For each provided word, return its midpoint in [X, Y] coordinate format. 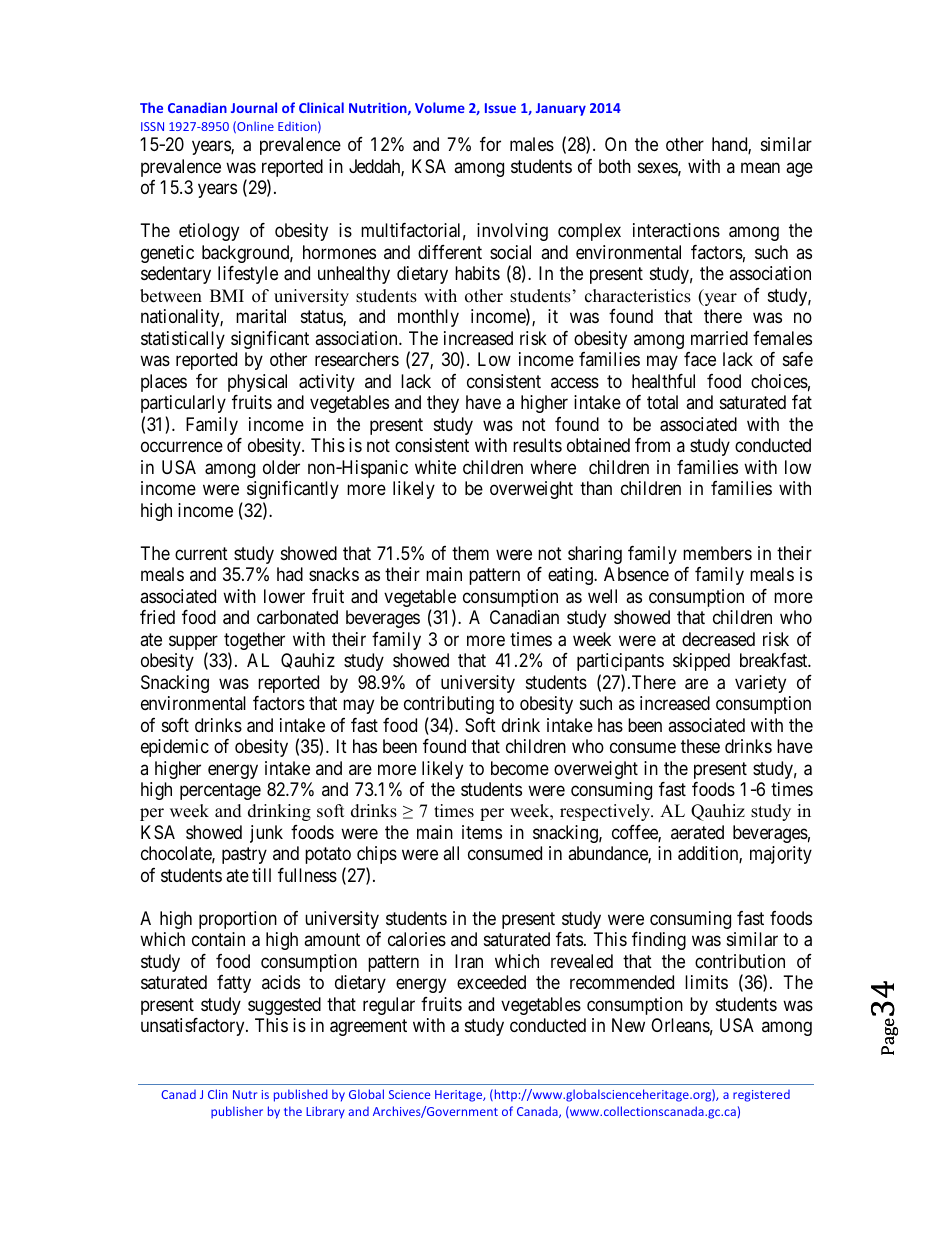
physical [257, 383]
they [443, 404]
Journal [254, 107]
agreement [368, 1028]
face [700, 359]
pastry [244, 856]
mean [760, 167]
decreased [718, 639]
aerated [697, 832]
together [254, 642]
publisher [237, 1112]
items [482, 832]
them [470, 553]
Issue [500, 108]
